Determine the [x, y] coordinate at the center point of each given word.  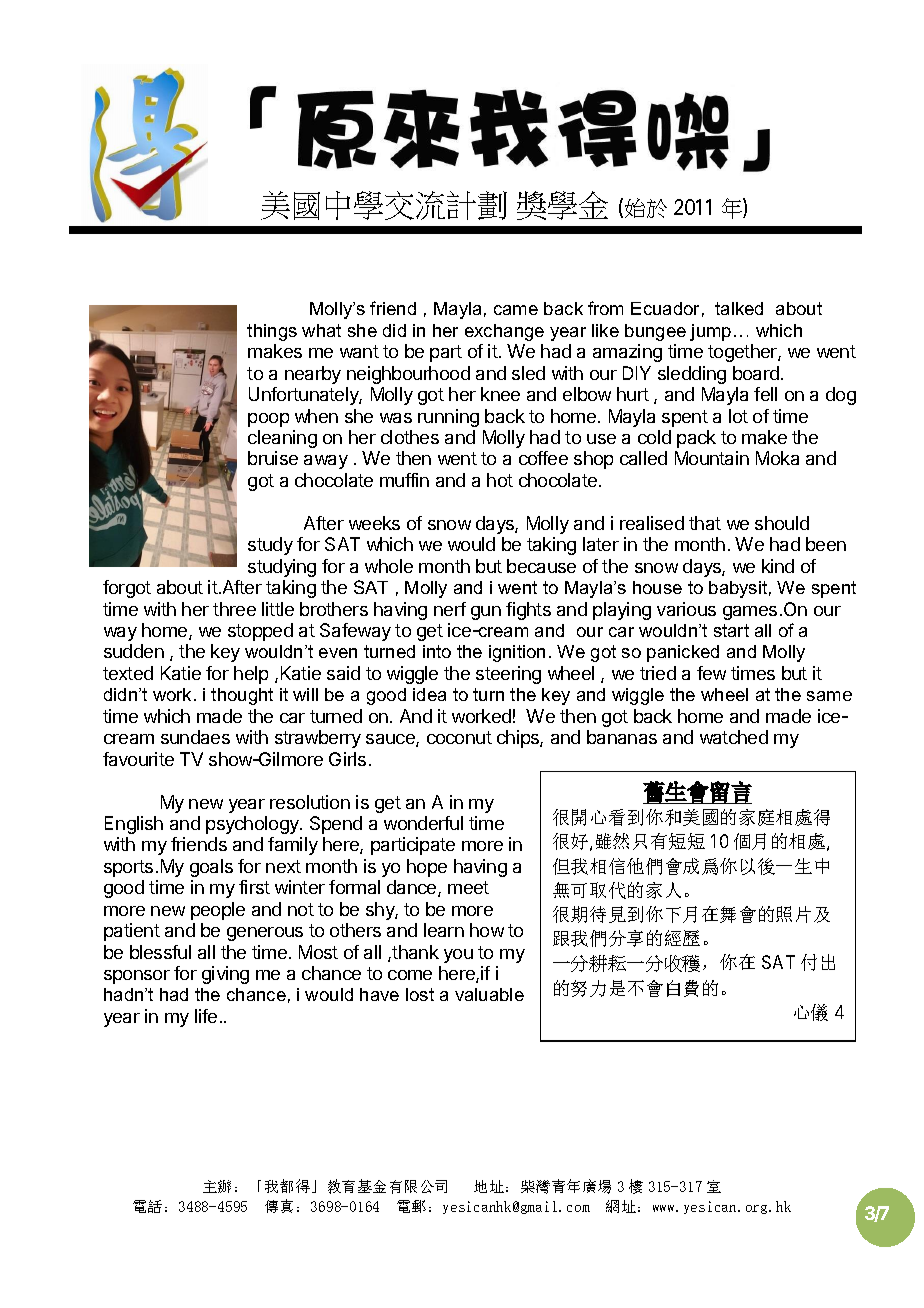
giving [225, 975]
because [541, 566]
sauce [391, 740]
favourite [138, 759]
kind [778, 566]
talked [739, 308]
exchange [504, 332]
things [272, 332]
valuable [489, 994]
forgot [127, 589]
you [458, 956]
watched [734, 737]
